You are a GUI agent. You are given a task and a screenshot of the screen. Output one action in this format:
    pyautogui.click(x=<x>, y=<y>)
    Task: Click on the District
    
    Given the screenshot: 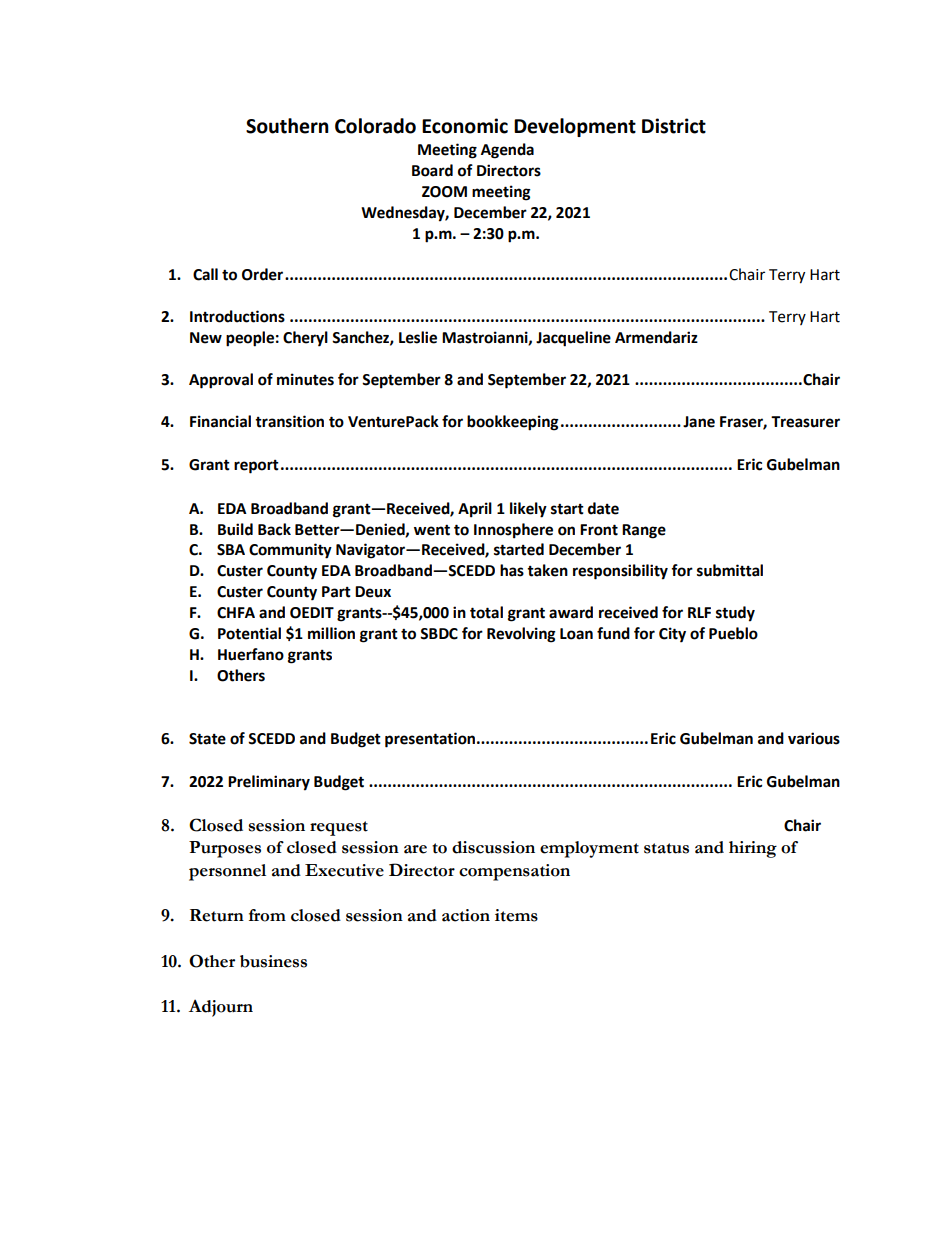 What is the action you would take?
    pyautogui.click(x=674, y=126)
